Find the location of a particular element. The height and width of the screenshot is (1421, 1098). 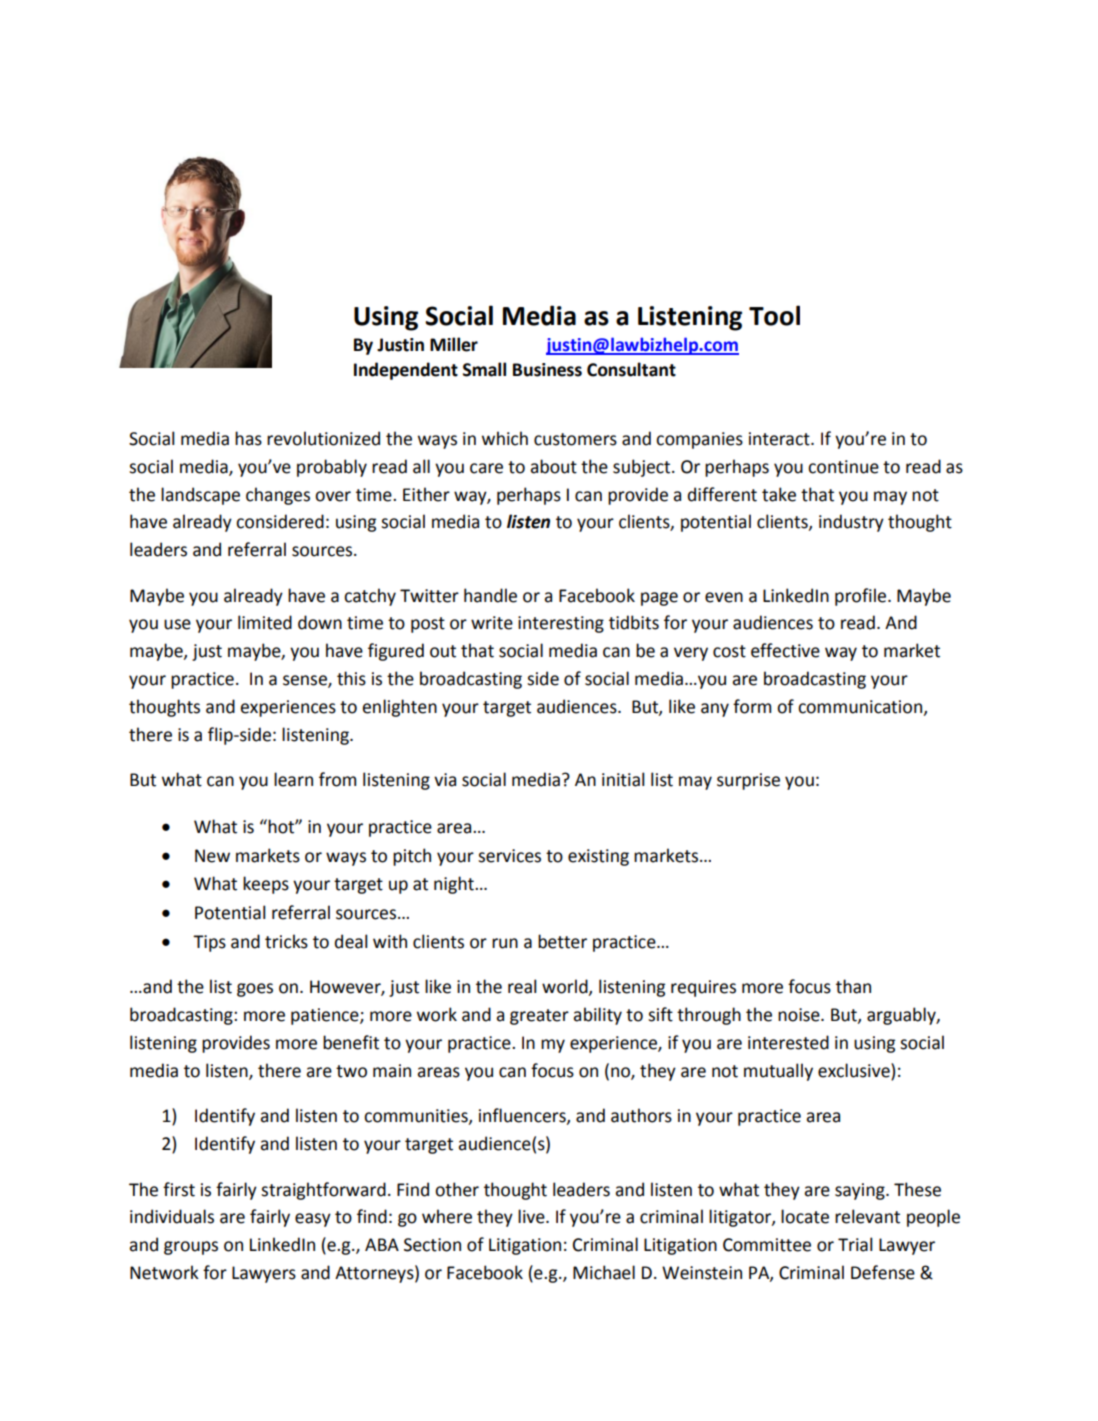

than is located at coordinates (853, 986).
